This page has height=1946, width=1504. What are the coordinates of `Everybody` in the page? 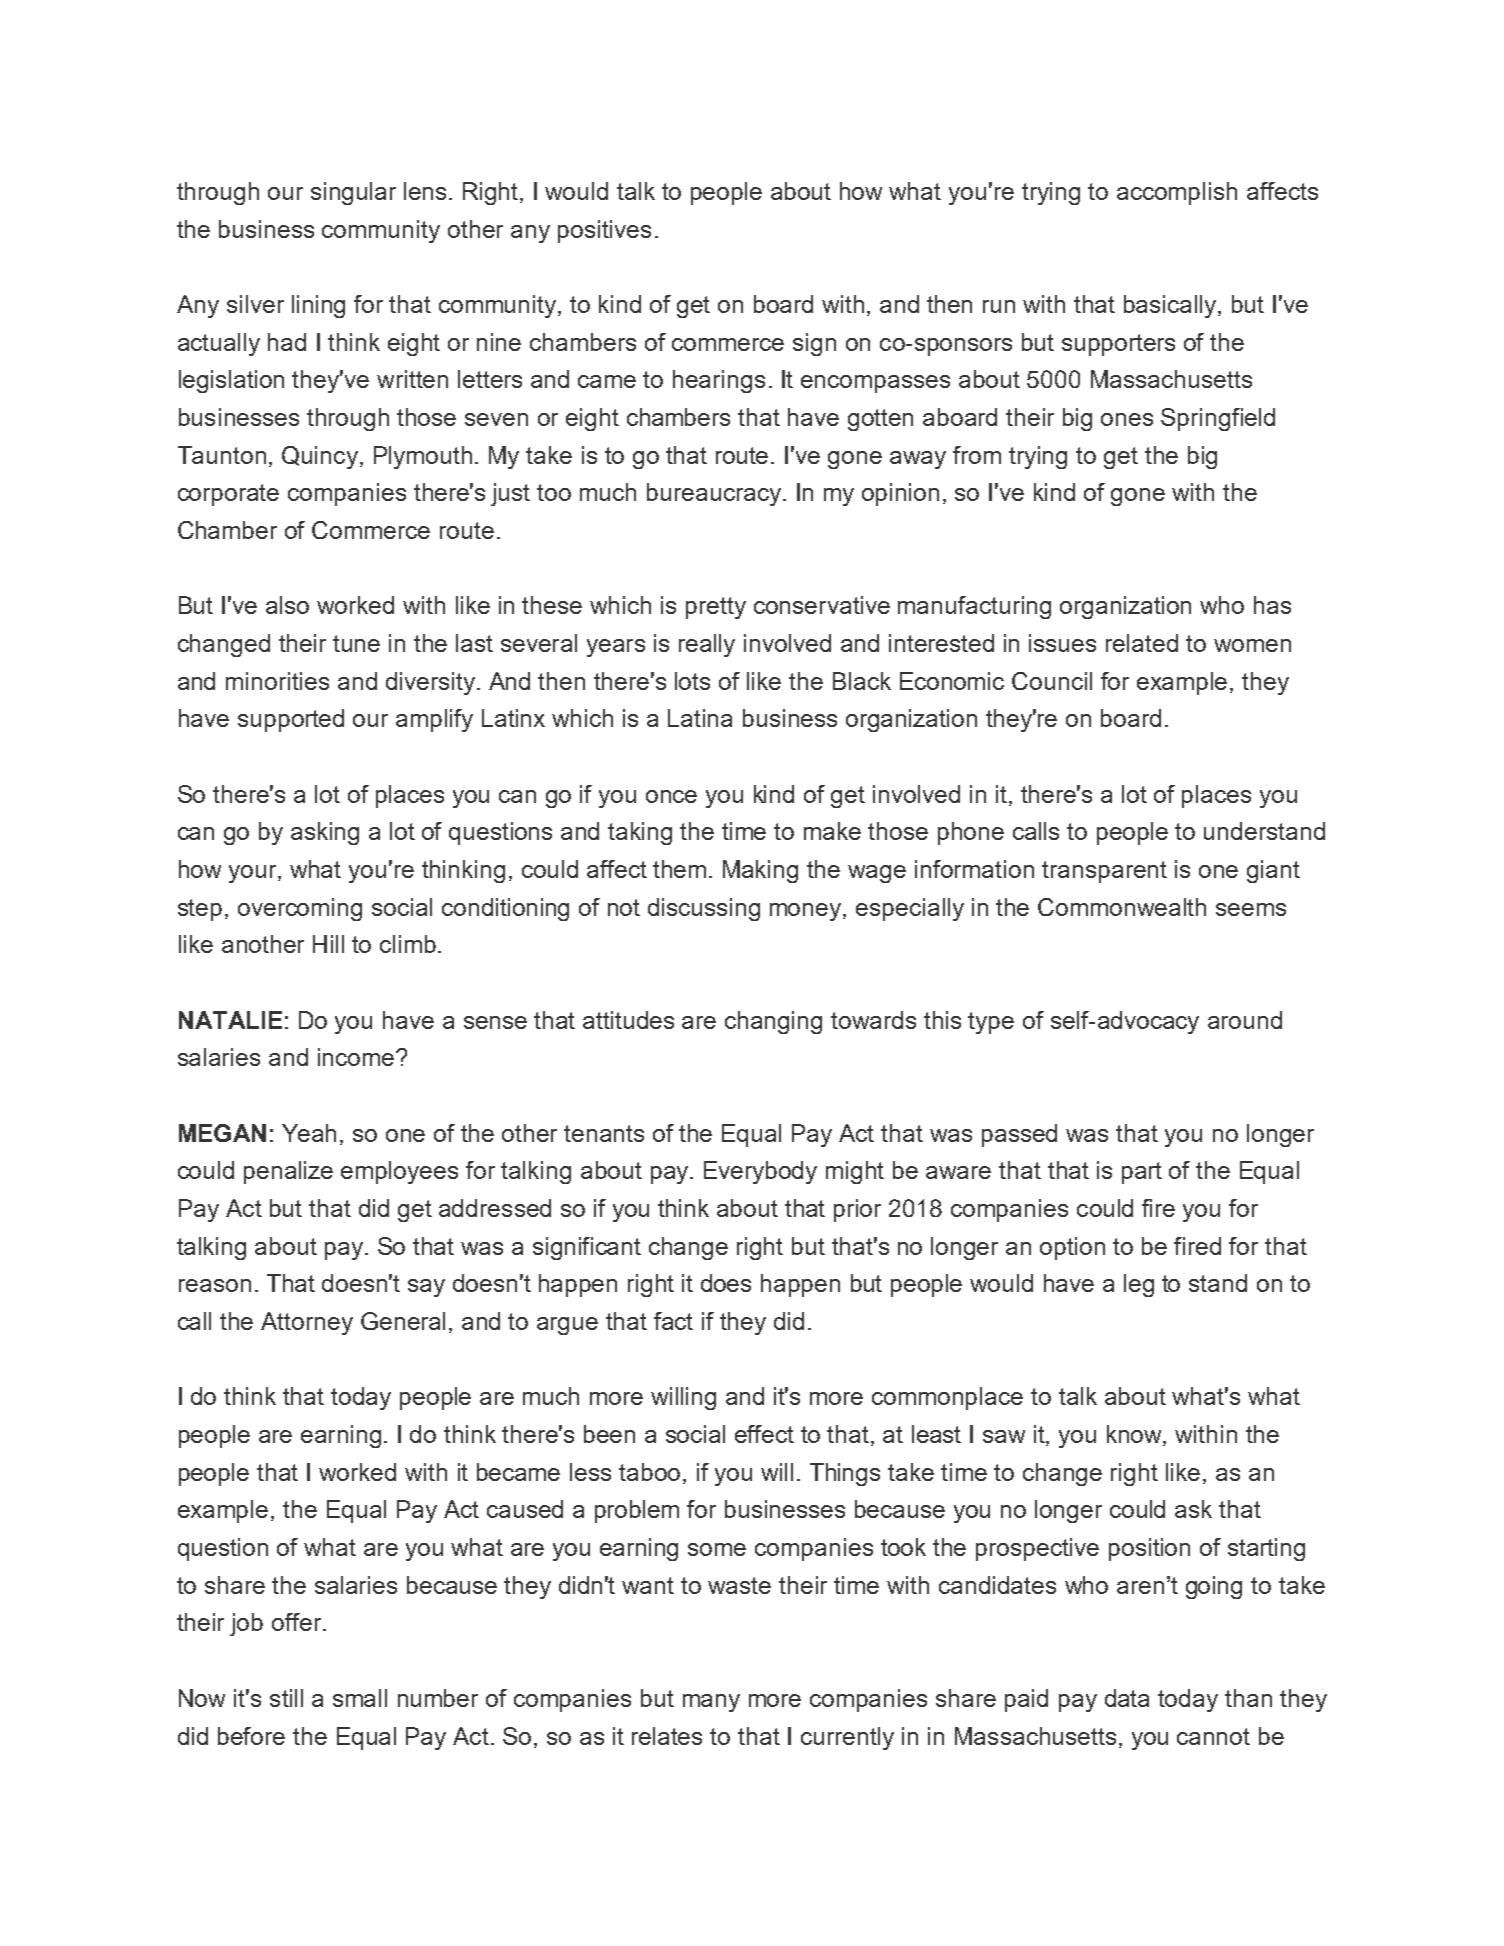 It's located at (760, 1172).
